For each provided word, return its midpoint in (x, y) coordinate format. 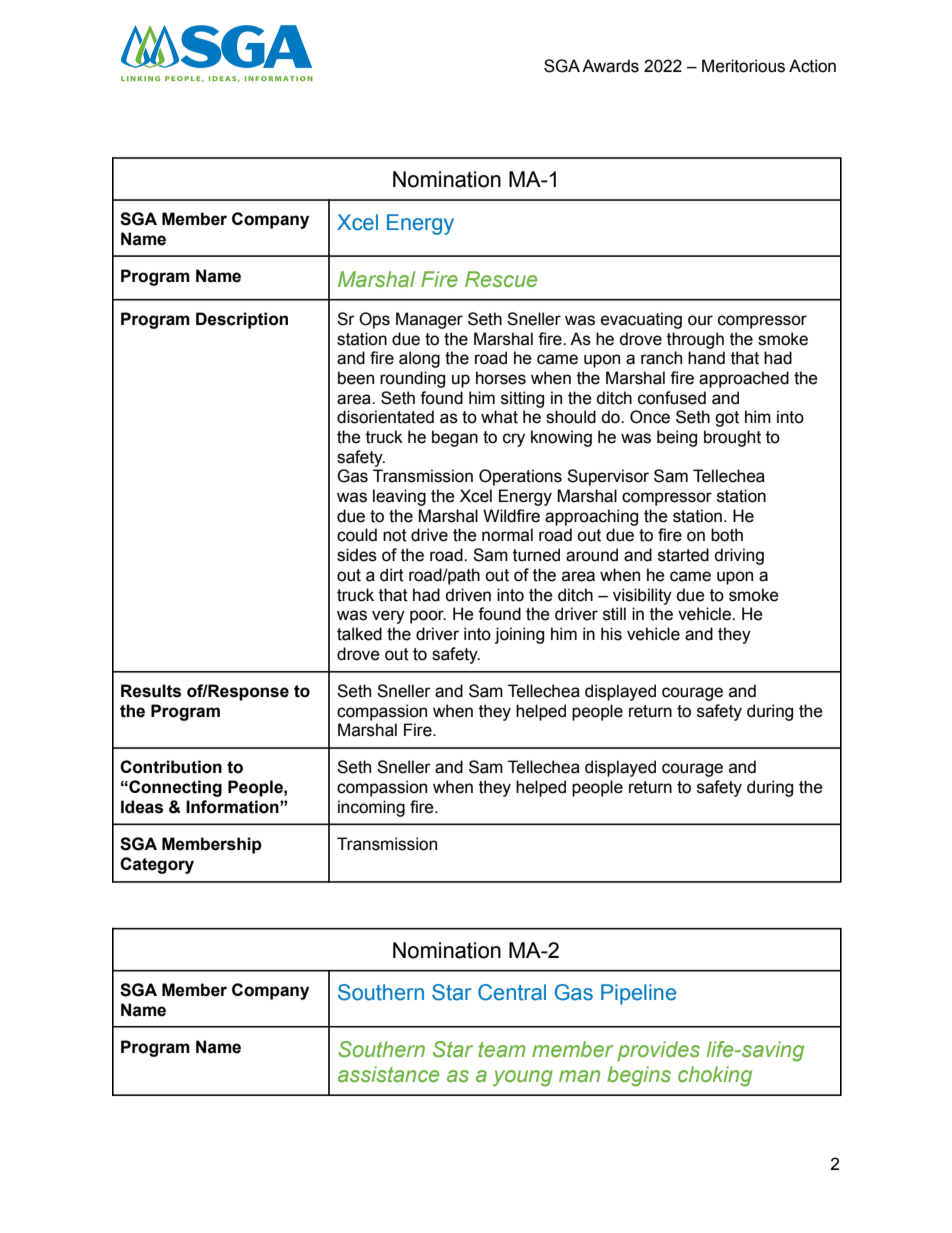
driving (739, 556)
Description (242, 320)
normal (507, 535)
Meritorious (743, 66)
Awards (610, 66)
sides (357, 555)
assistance (388, 1074)
